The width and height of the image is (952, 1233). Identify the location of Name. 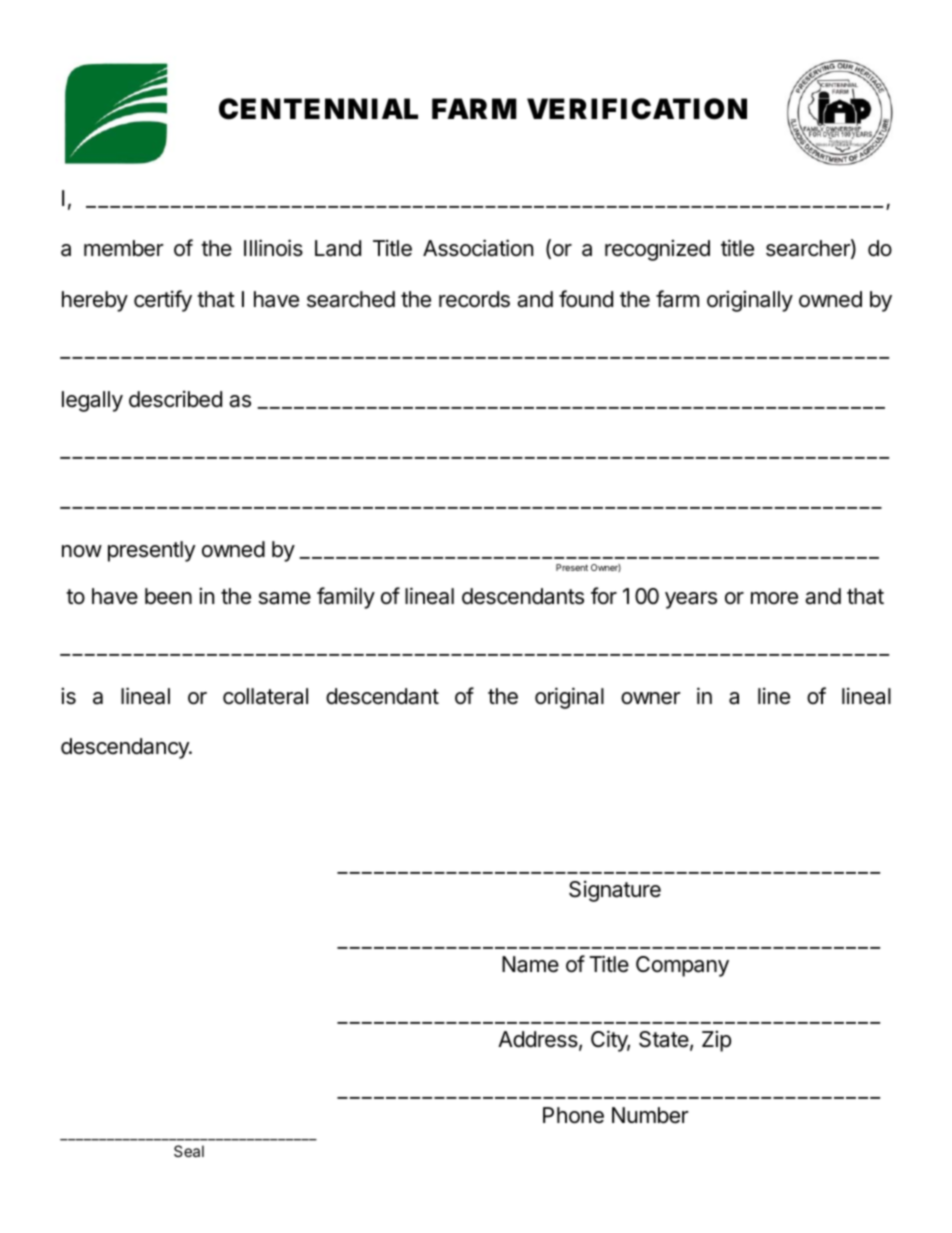
(530, 964).
